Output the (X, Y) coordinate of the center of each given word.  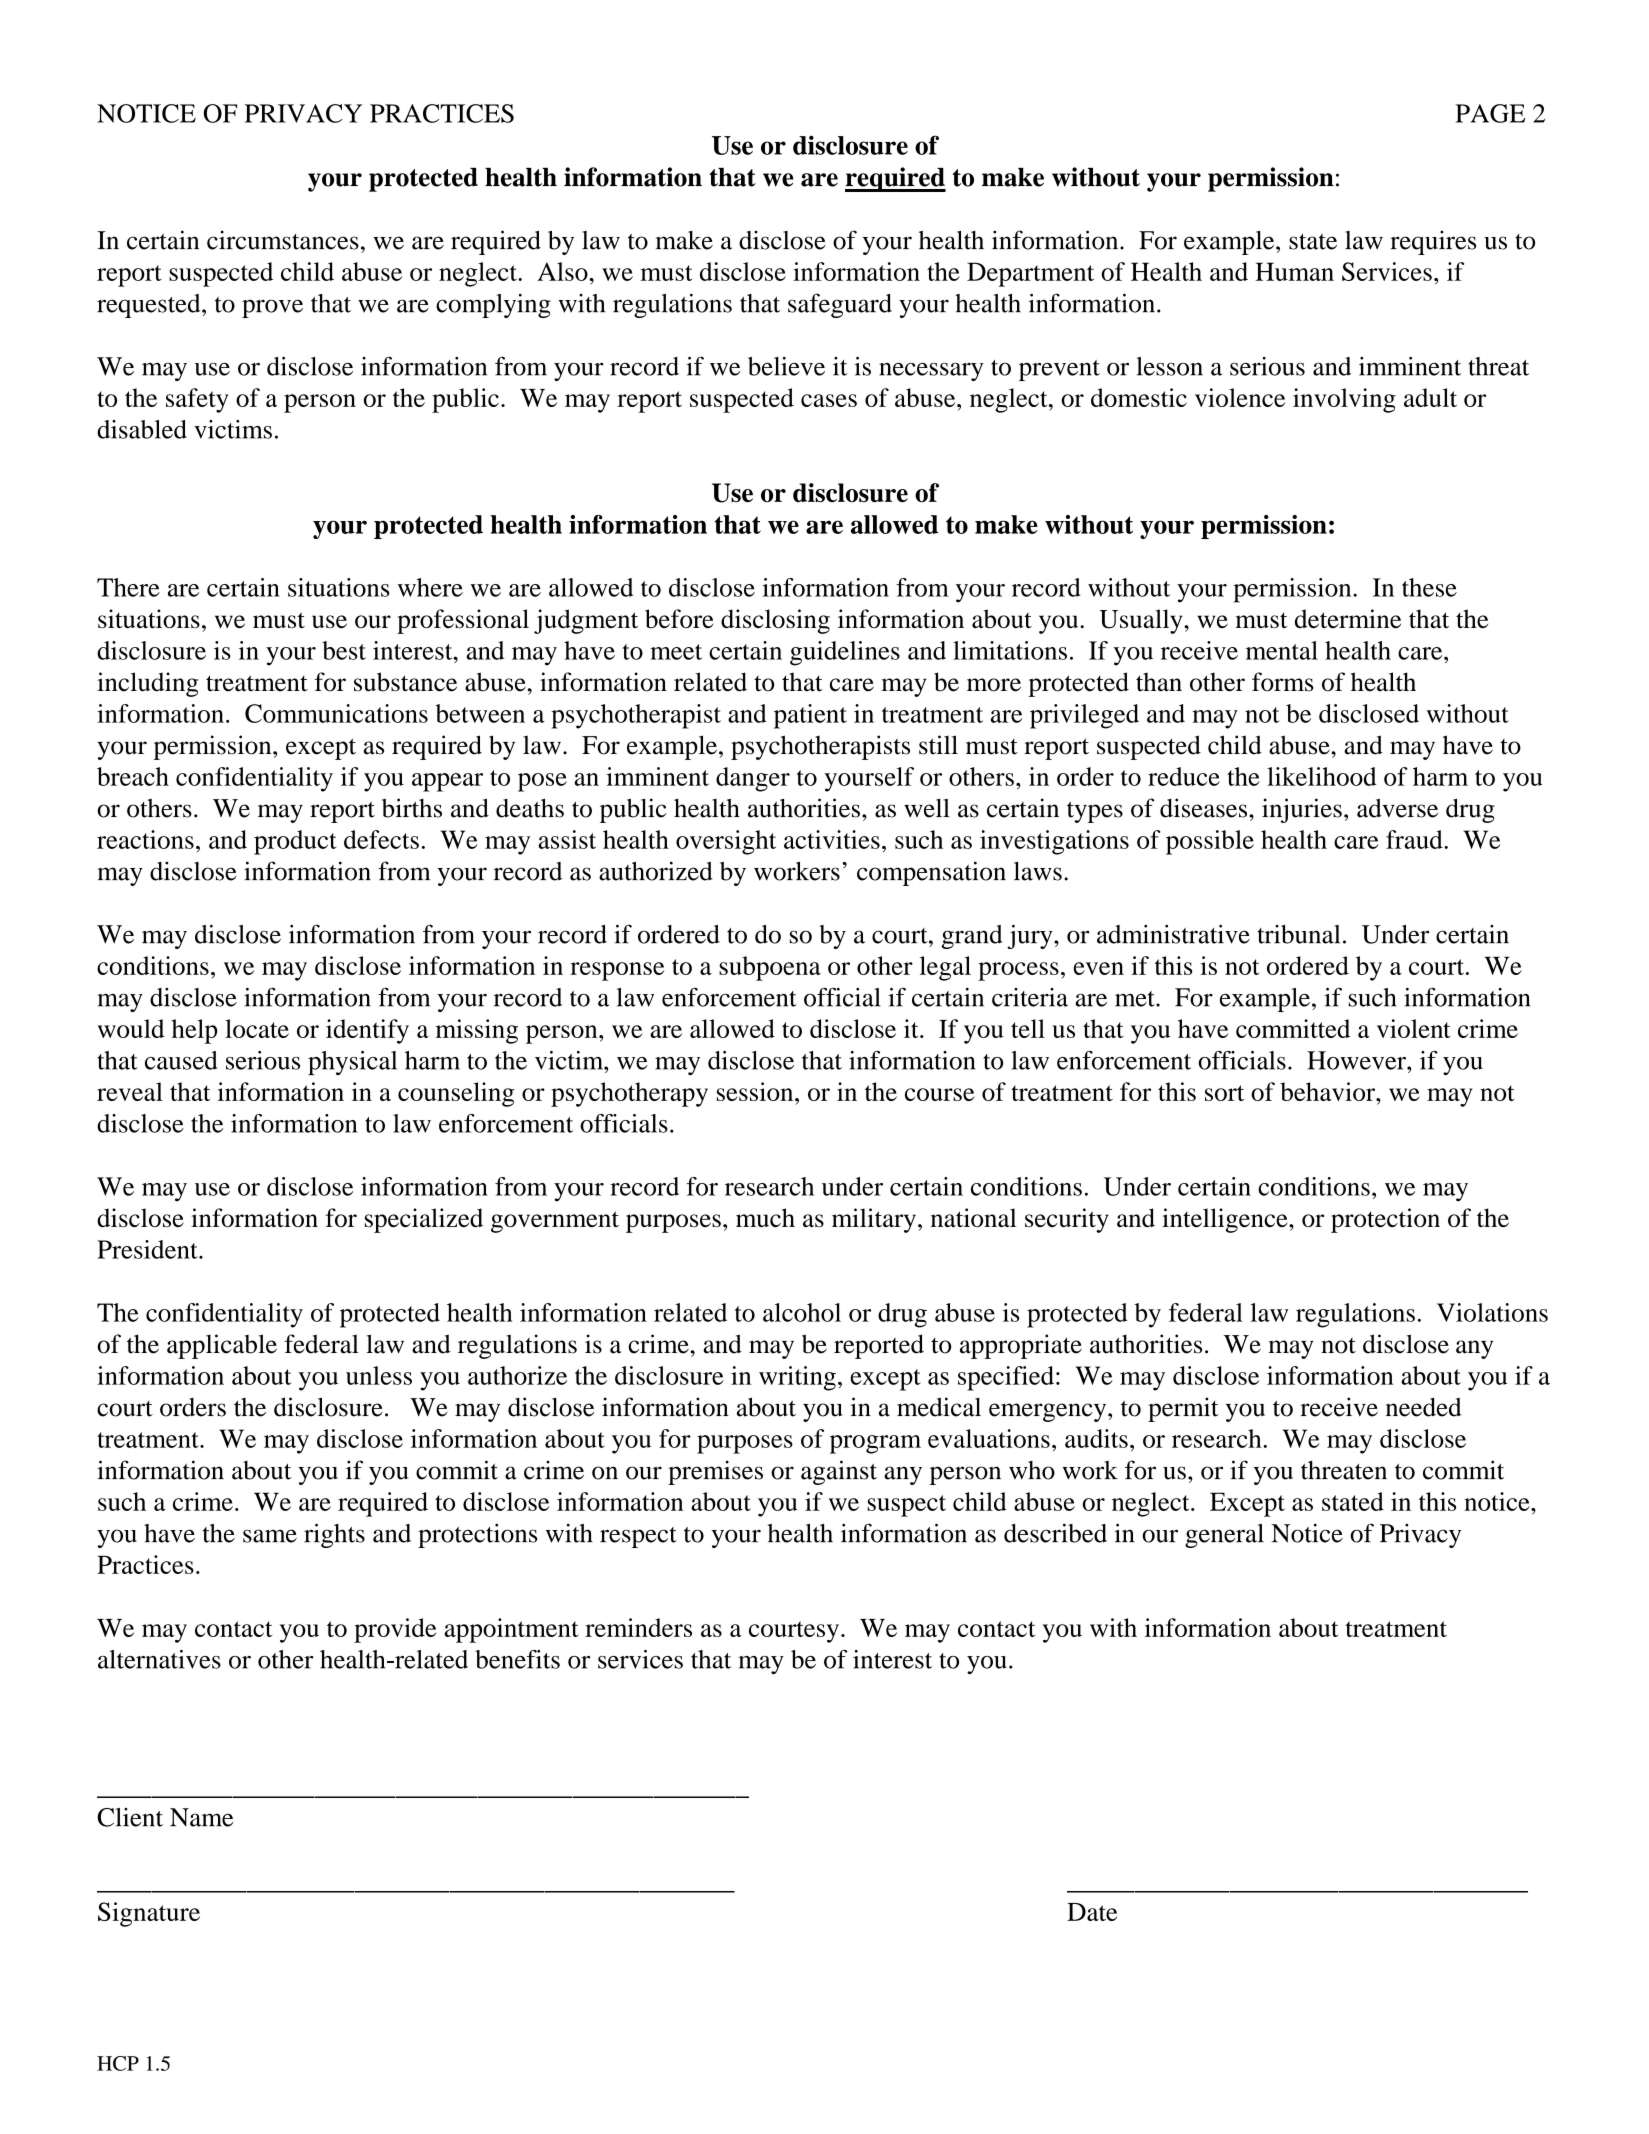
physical (352, 1063)
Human (1294, 271)
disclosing (775, 621)
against (839, 1472)
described (1055, 1533)
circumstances (283, 240)
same (270, 1536)
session (756, 1091)
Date (1092, 1912)
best (344, 650)
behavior (1328, 1091)
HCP (118, 2063)
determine (1348, 618)
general (1224, 1536)
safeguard (840, 305)
